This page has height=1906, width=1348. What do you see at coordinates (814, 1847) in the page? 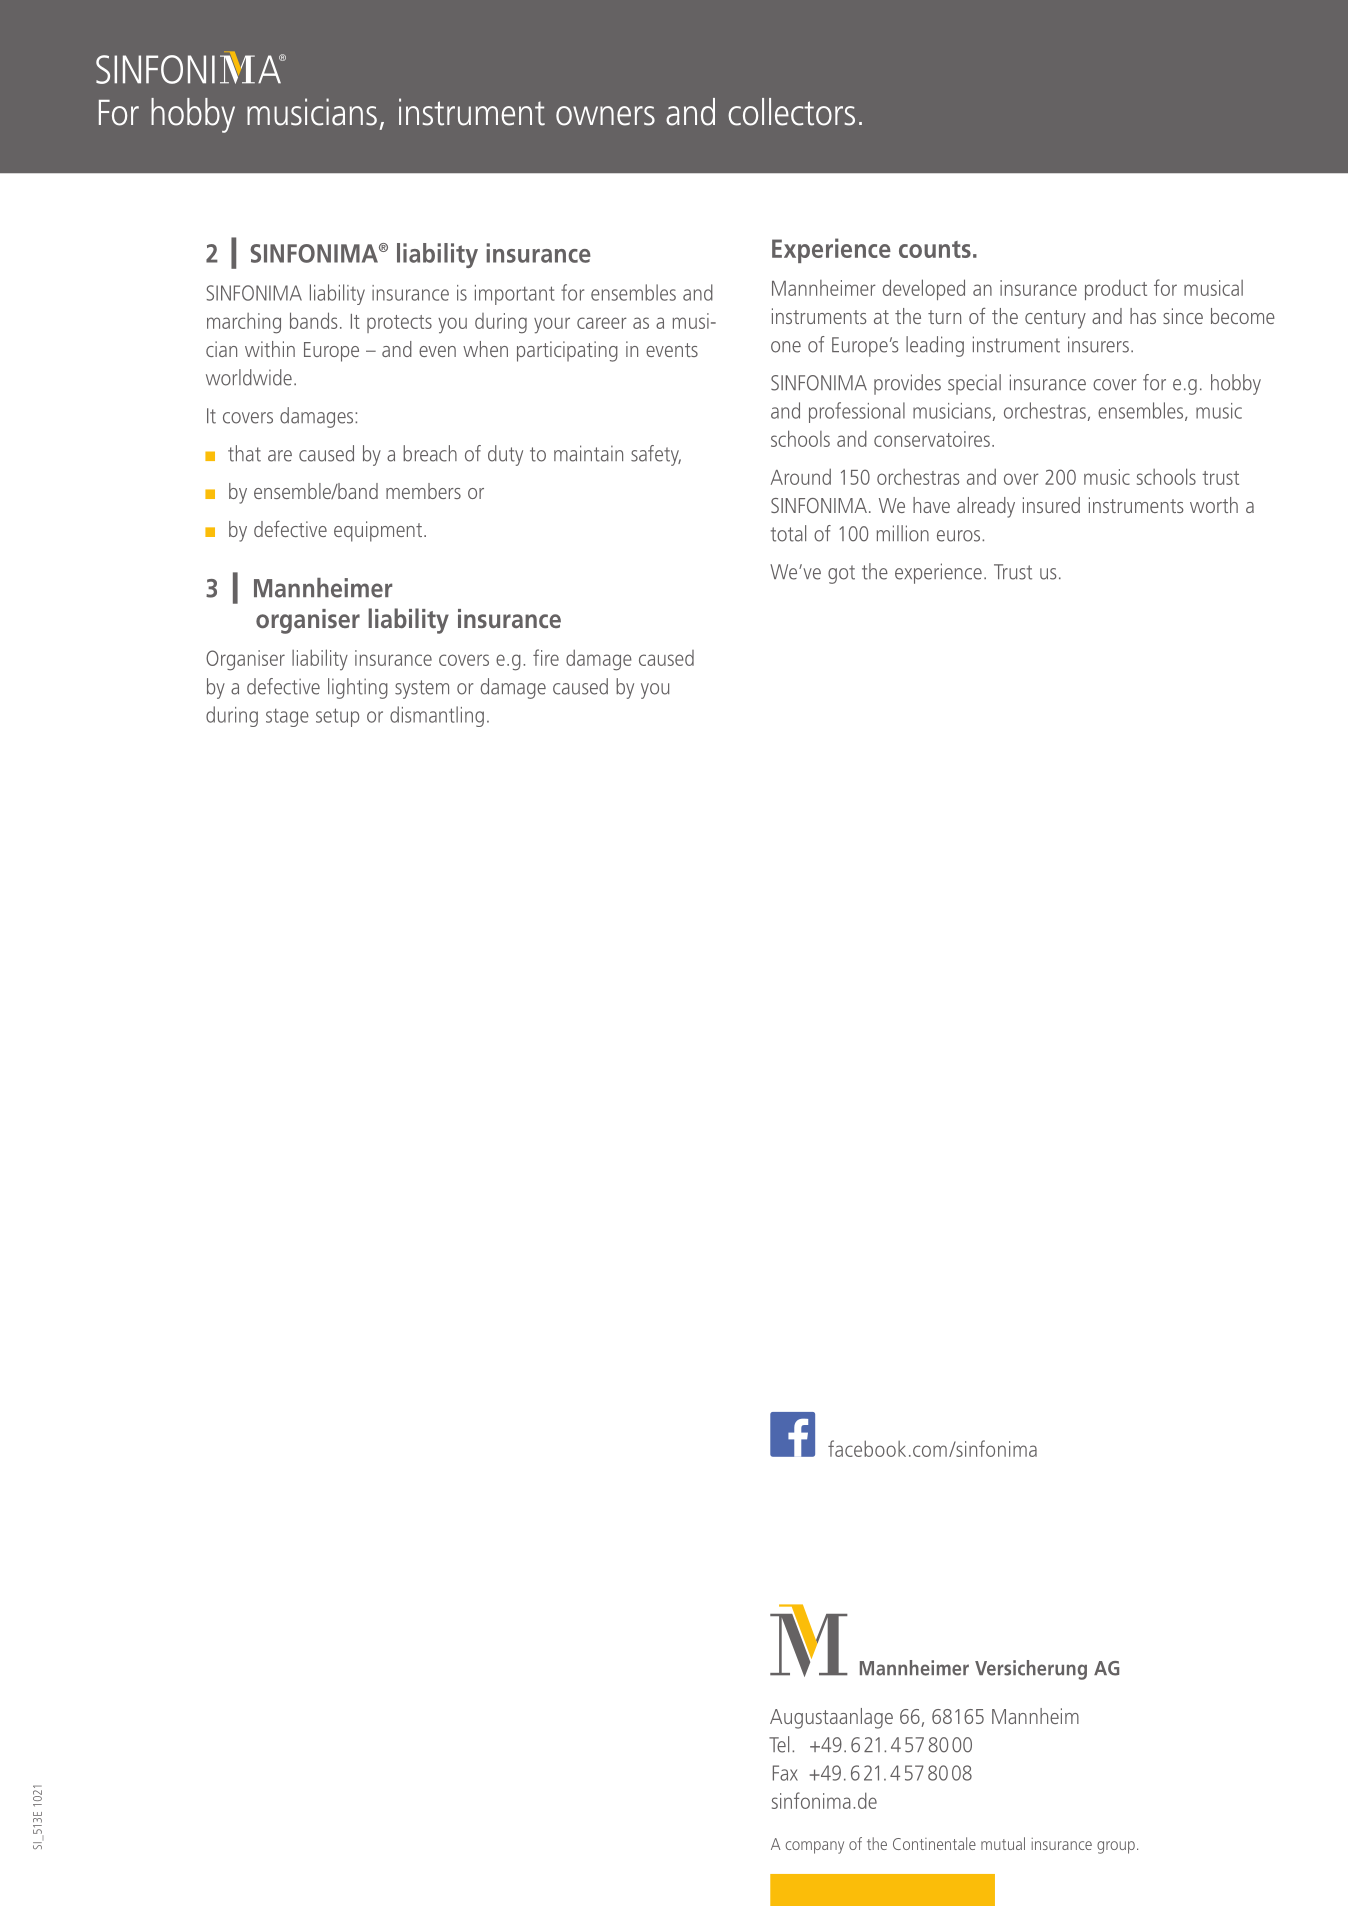
I see `company` at bounding box center [814, 1847].
